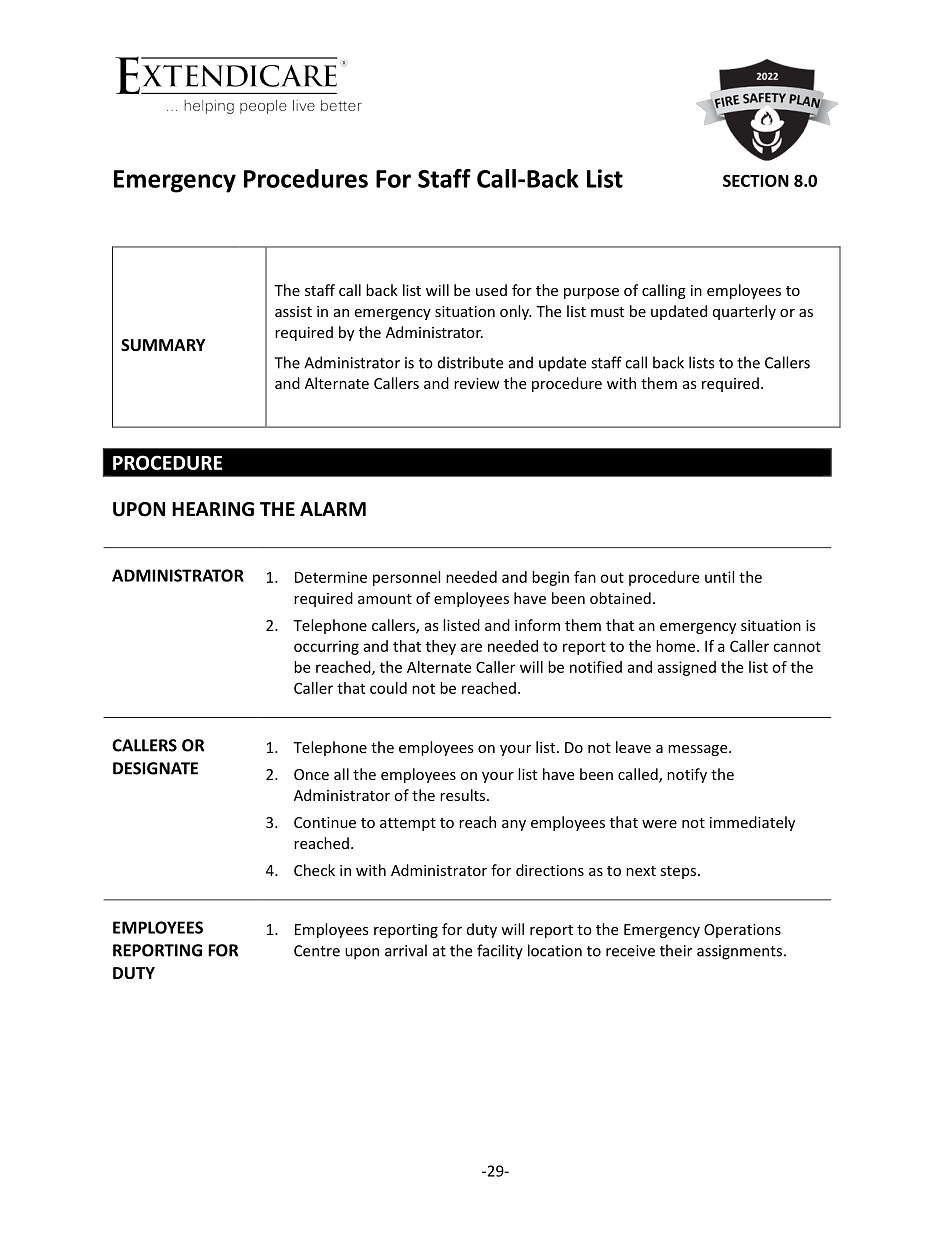 The image size is (952, 1233). Describe the element at coordinates (719, 577) in the document. I see `until` at that location.
